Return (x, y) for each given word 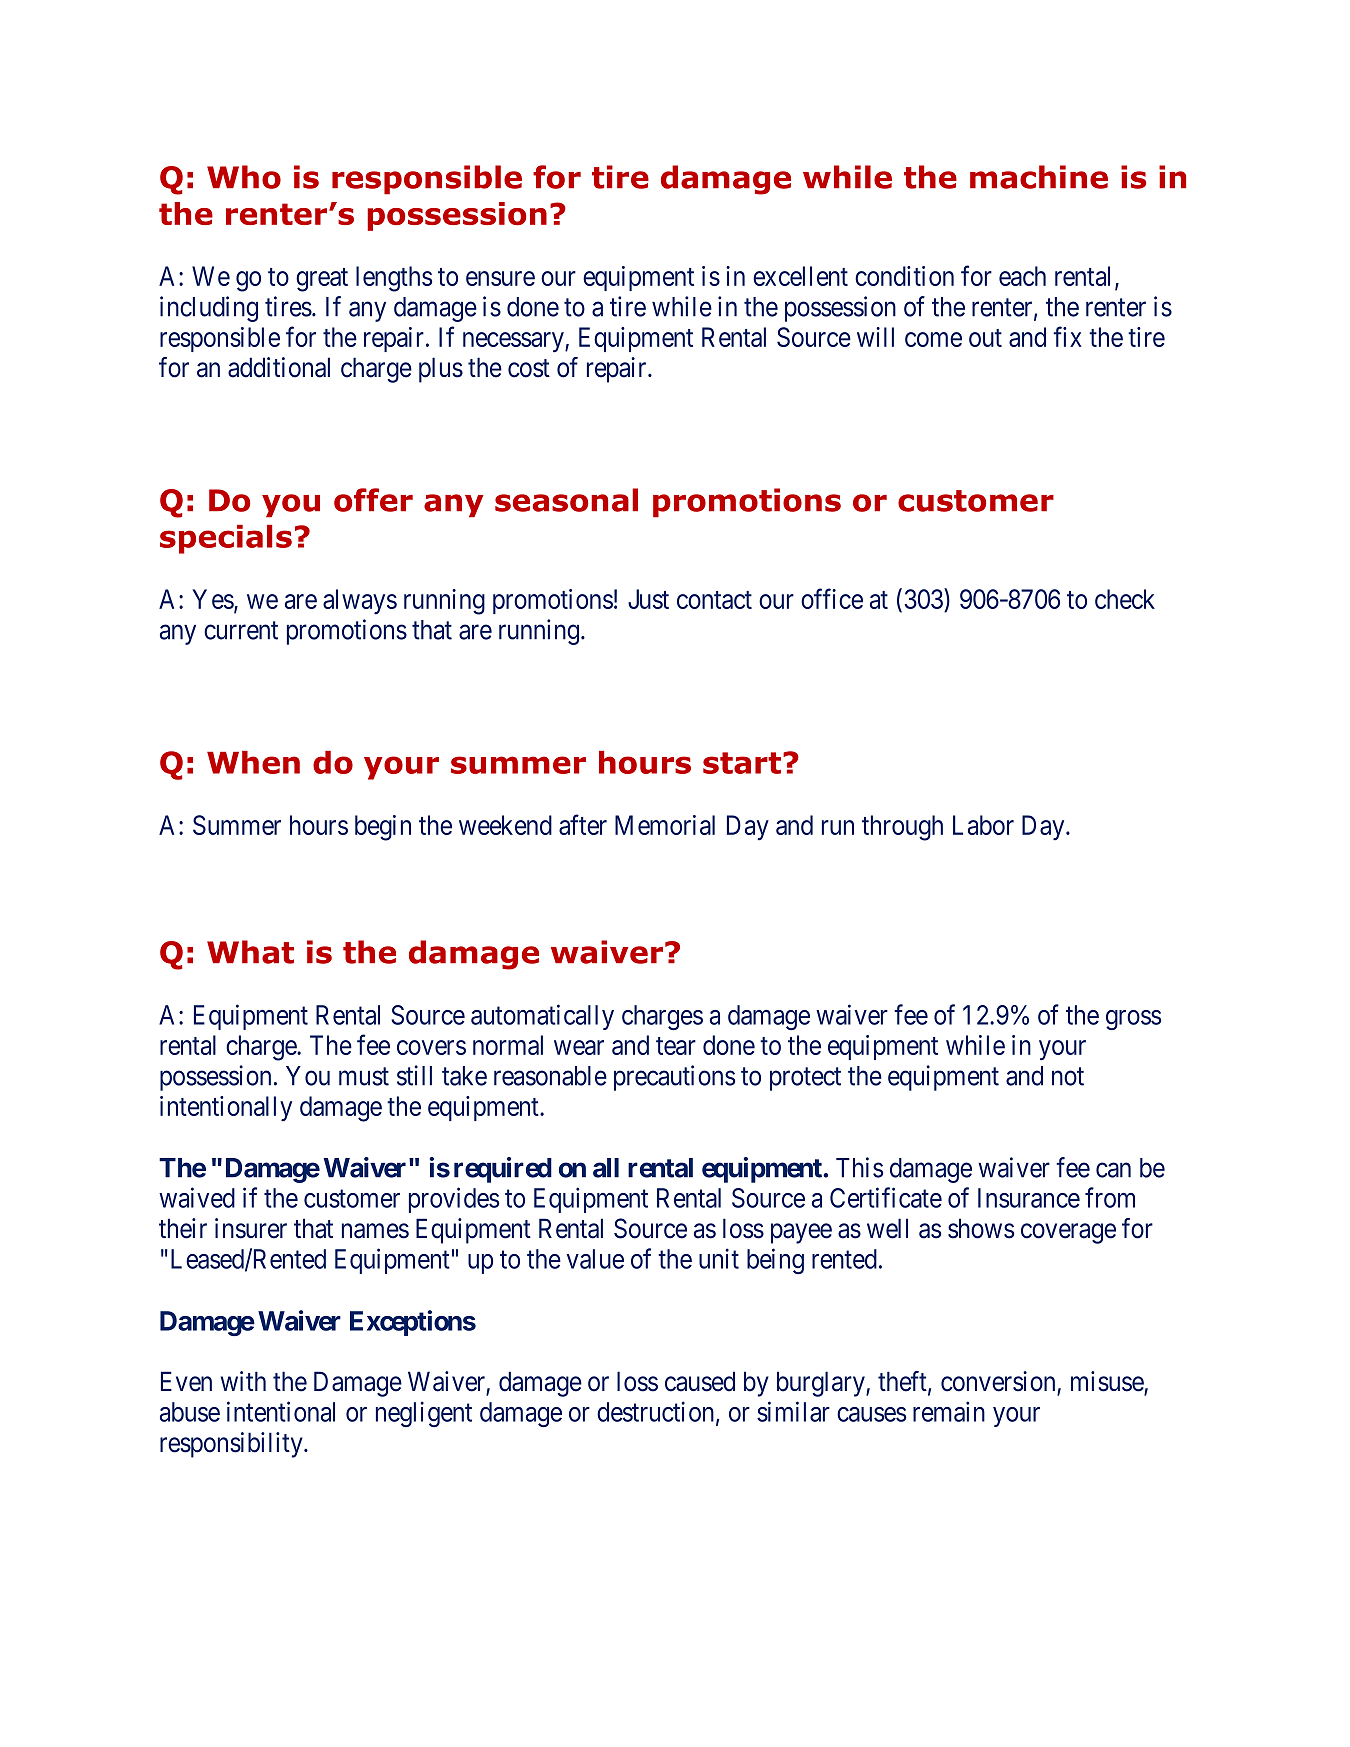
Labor (983, 825)
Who (244, 177)
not (1068, 1077)
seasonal (566, 500)
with (243, 1381)
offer (373, 500)
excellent (800, 276)
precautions (674, 1078)
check (1125, 599)
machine (1039, 177)
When (253, 762)
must (364, 1077)
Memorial (665, 825)
